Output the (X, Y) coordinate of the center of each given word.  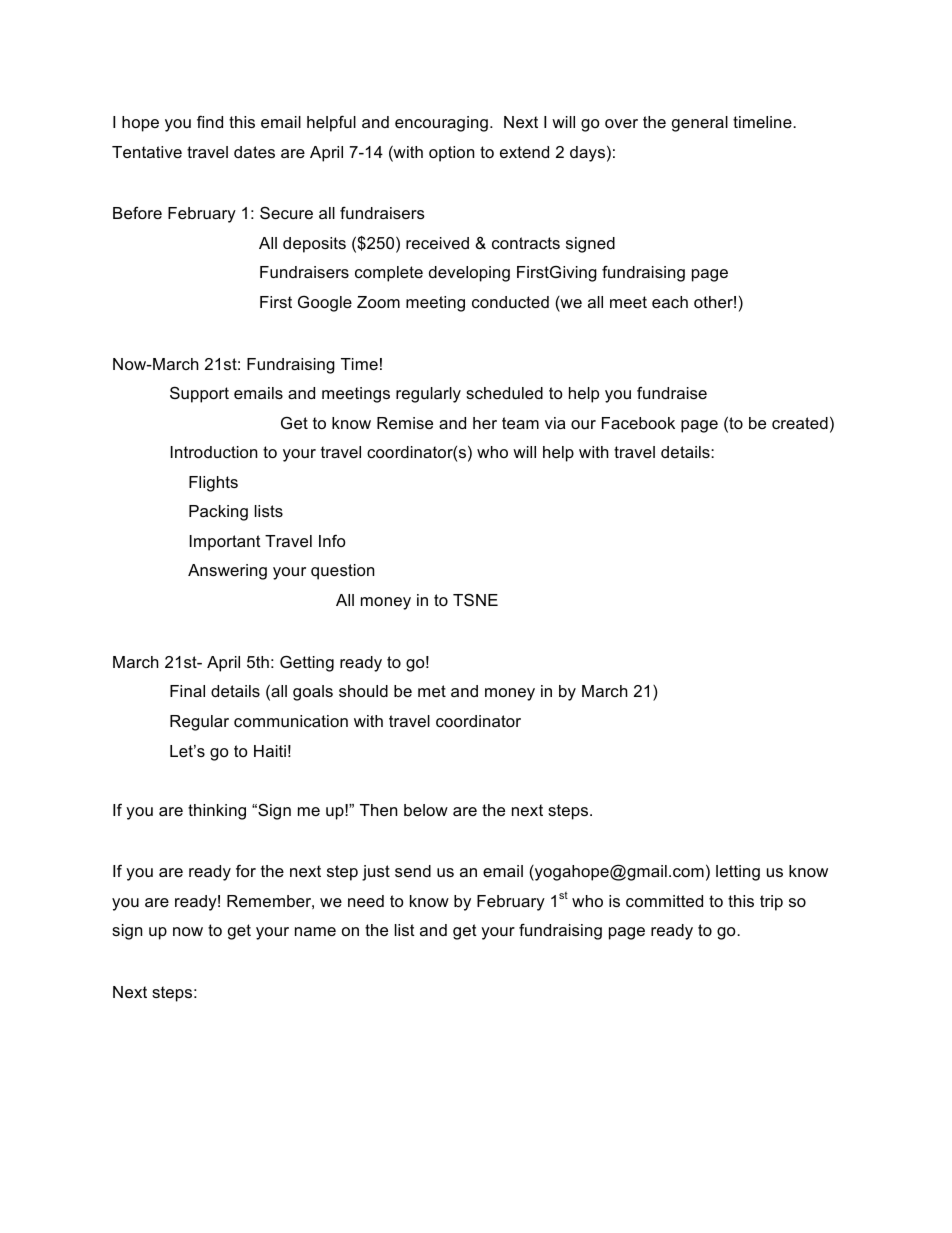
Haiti (270, 751)
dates (254, 152)
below (426, 810)
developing (469, 274)
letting (738, 873)
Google (325, 304)
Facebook (638, 423)
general (700, 124)
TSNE (475, 599)
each (670, 302)
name (315, 931)
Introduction (214, 452)
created (800, 423)
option (451, 154)
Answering (227, 572)
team (520, 423)
